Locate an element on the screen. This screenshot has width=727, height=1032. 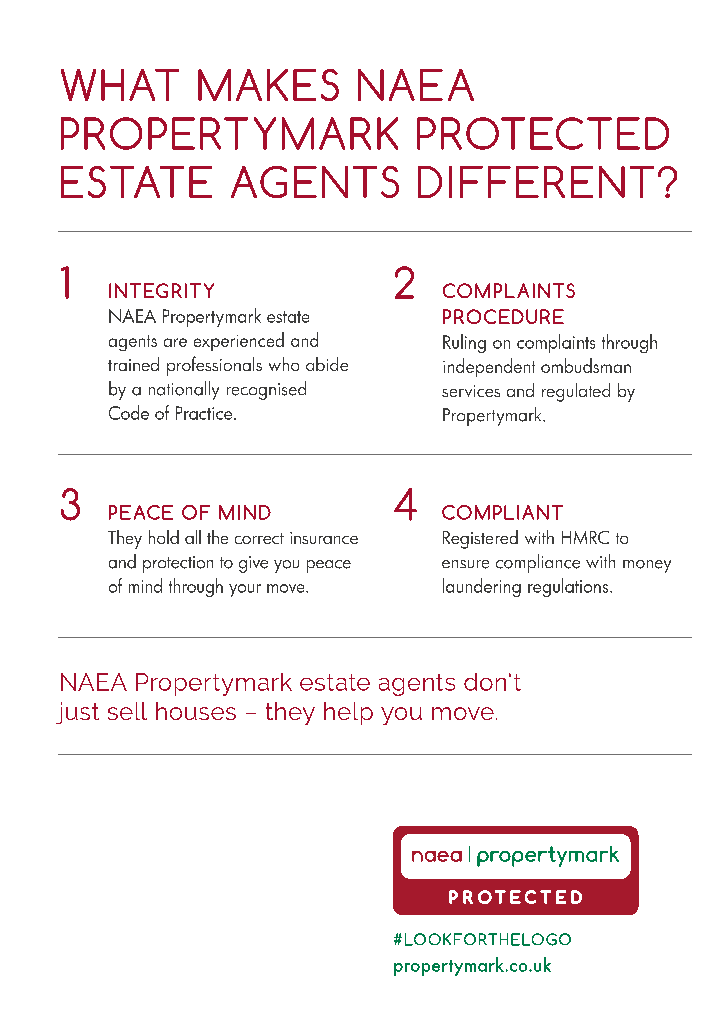
MAKES is located at coordinates (268, 85).
